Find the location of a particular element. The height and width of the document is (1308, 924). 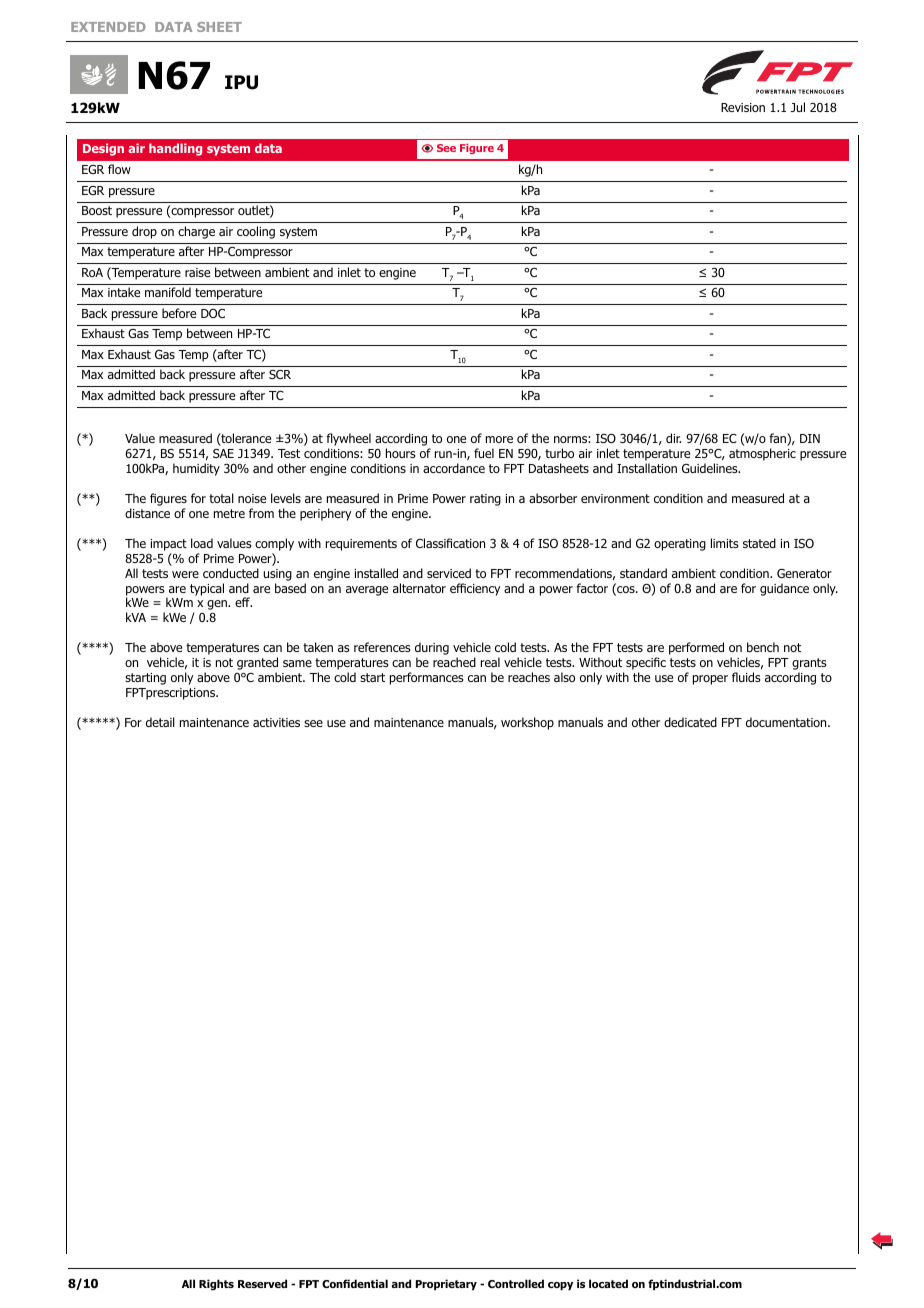

cooling is located at coordinates (256, 232).
